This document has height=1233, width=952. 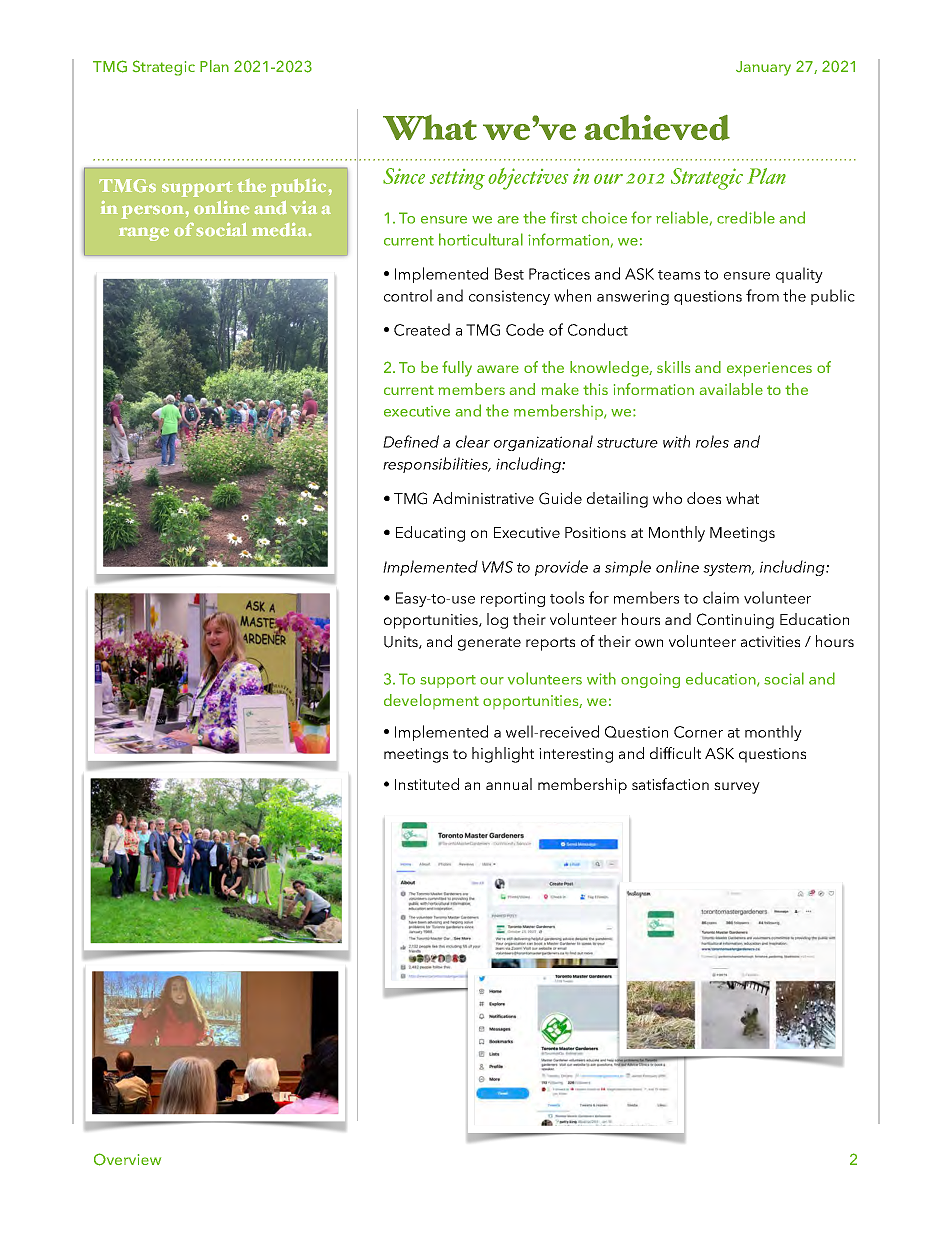 What do you see at coordinates (497, 621) in the document?
I see `log` at bounding box center [497, 621].
